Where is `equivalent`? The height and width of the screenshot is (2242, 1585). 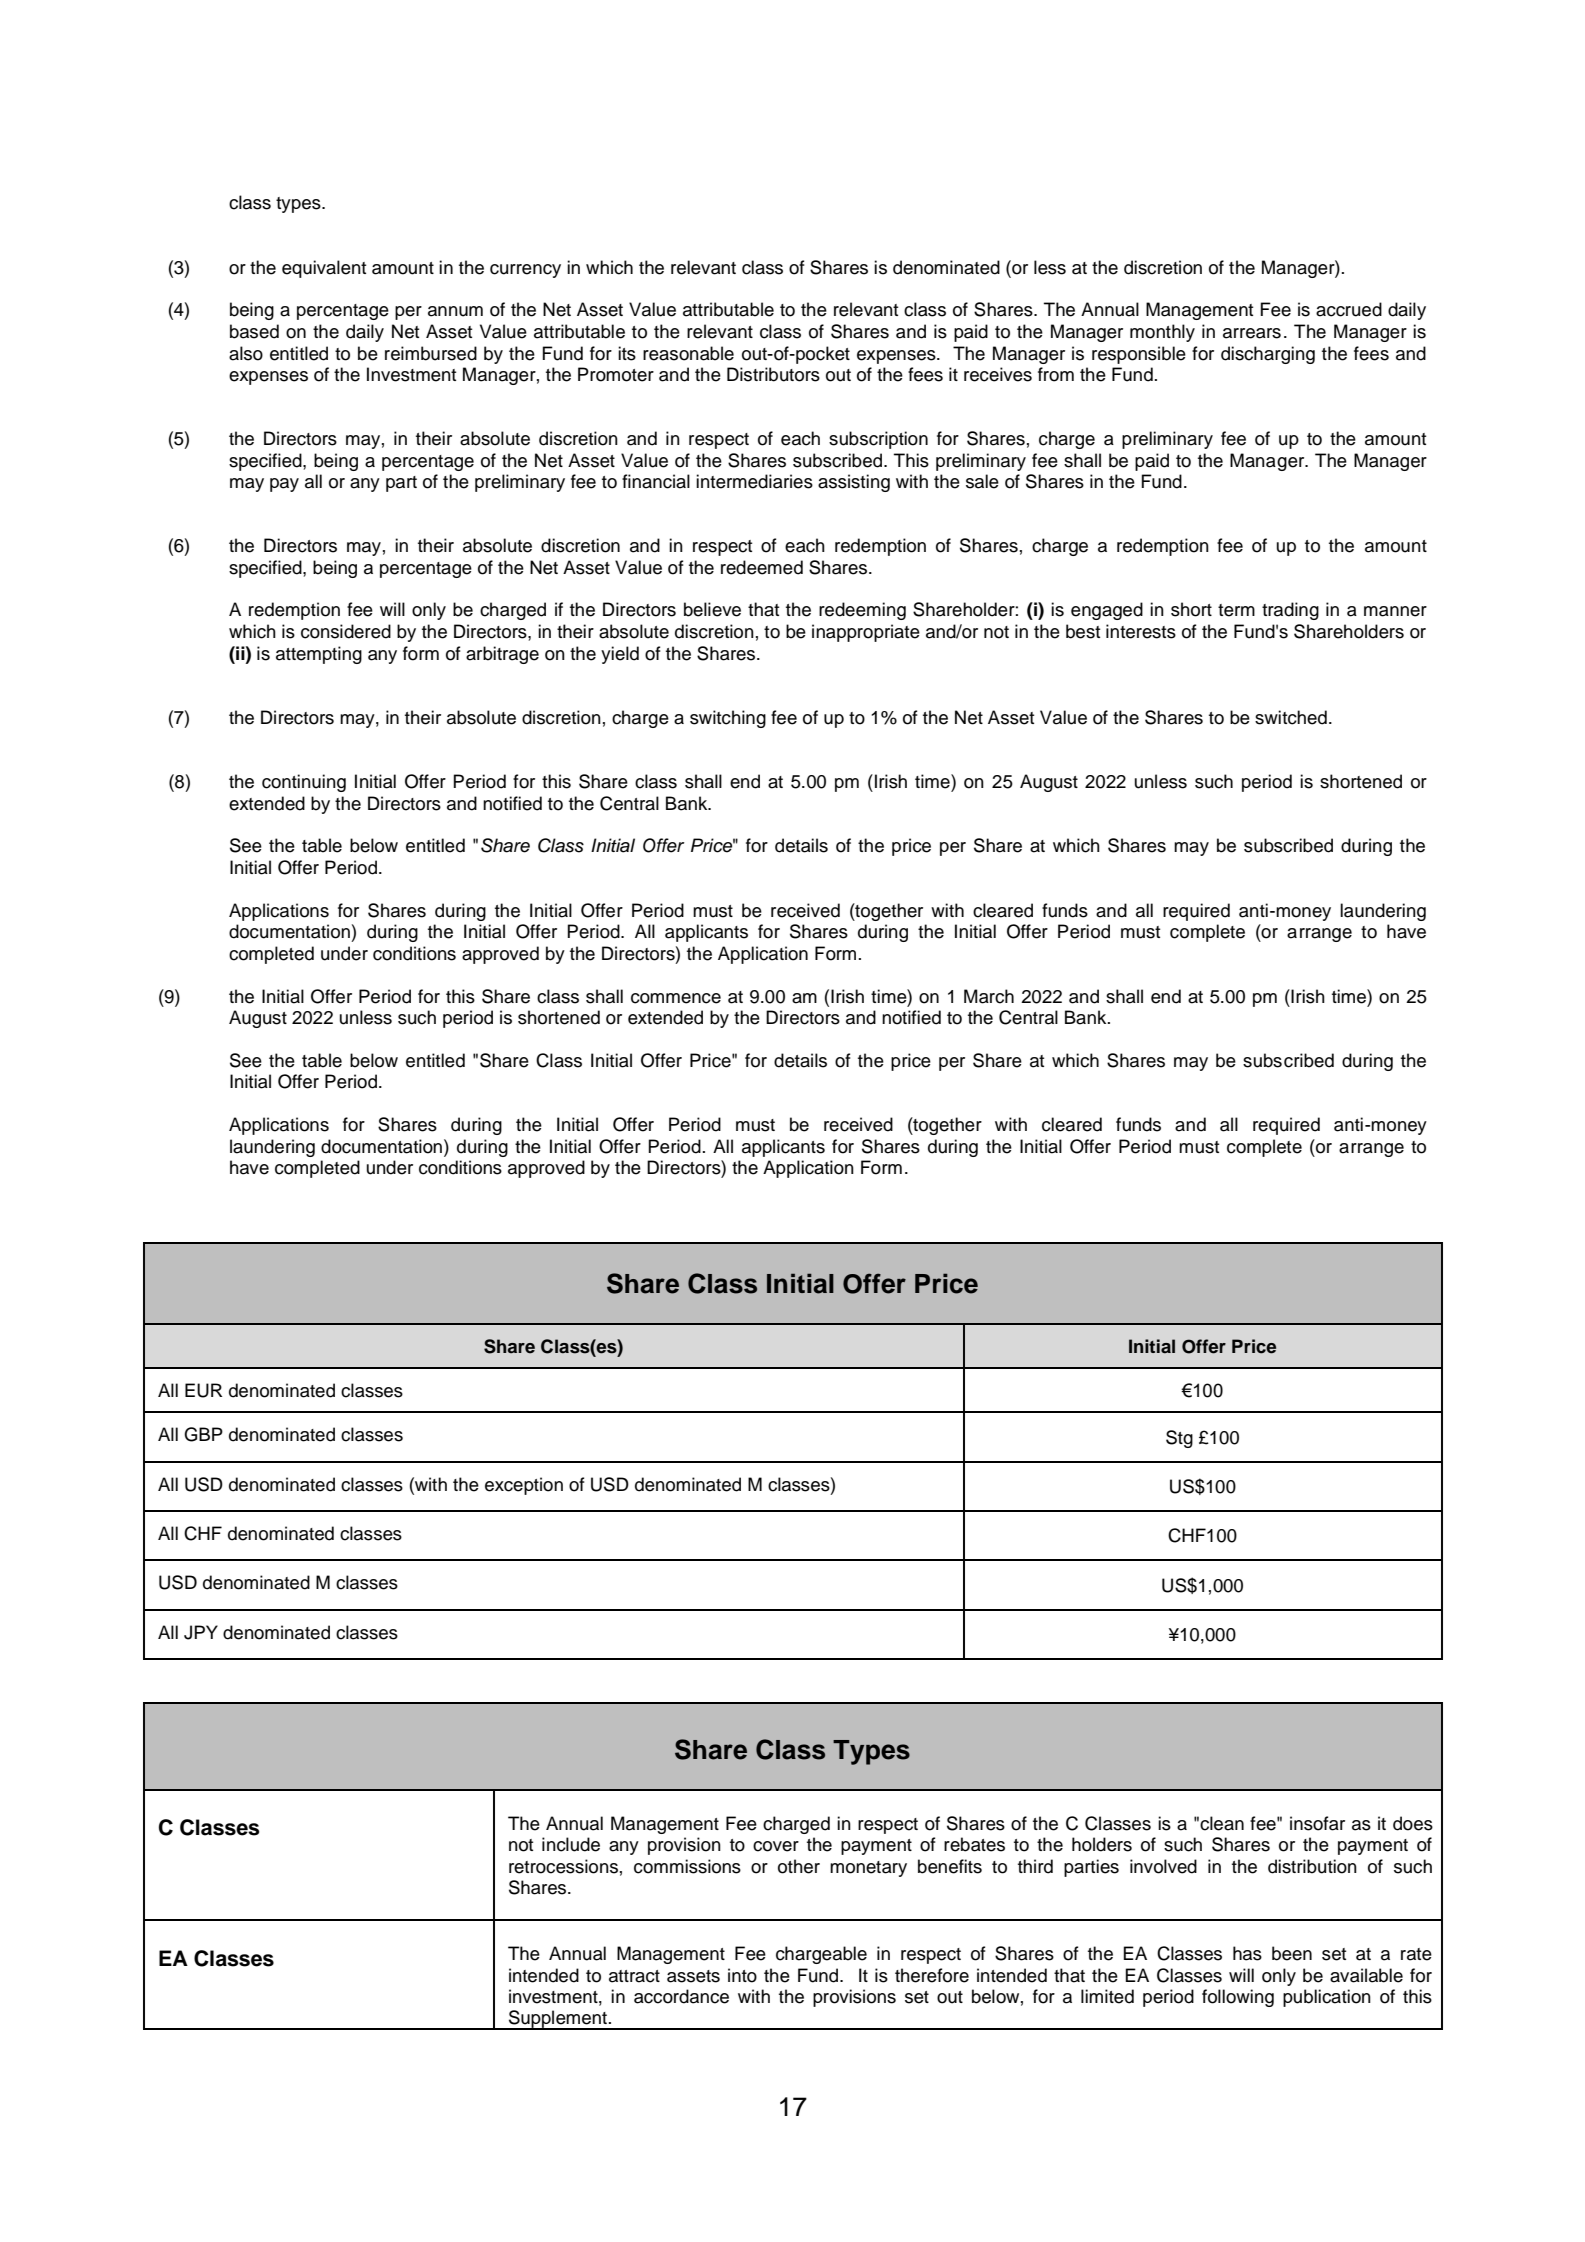
equivalent is located at coordinates (324, 269).
